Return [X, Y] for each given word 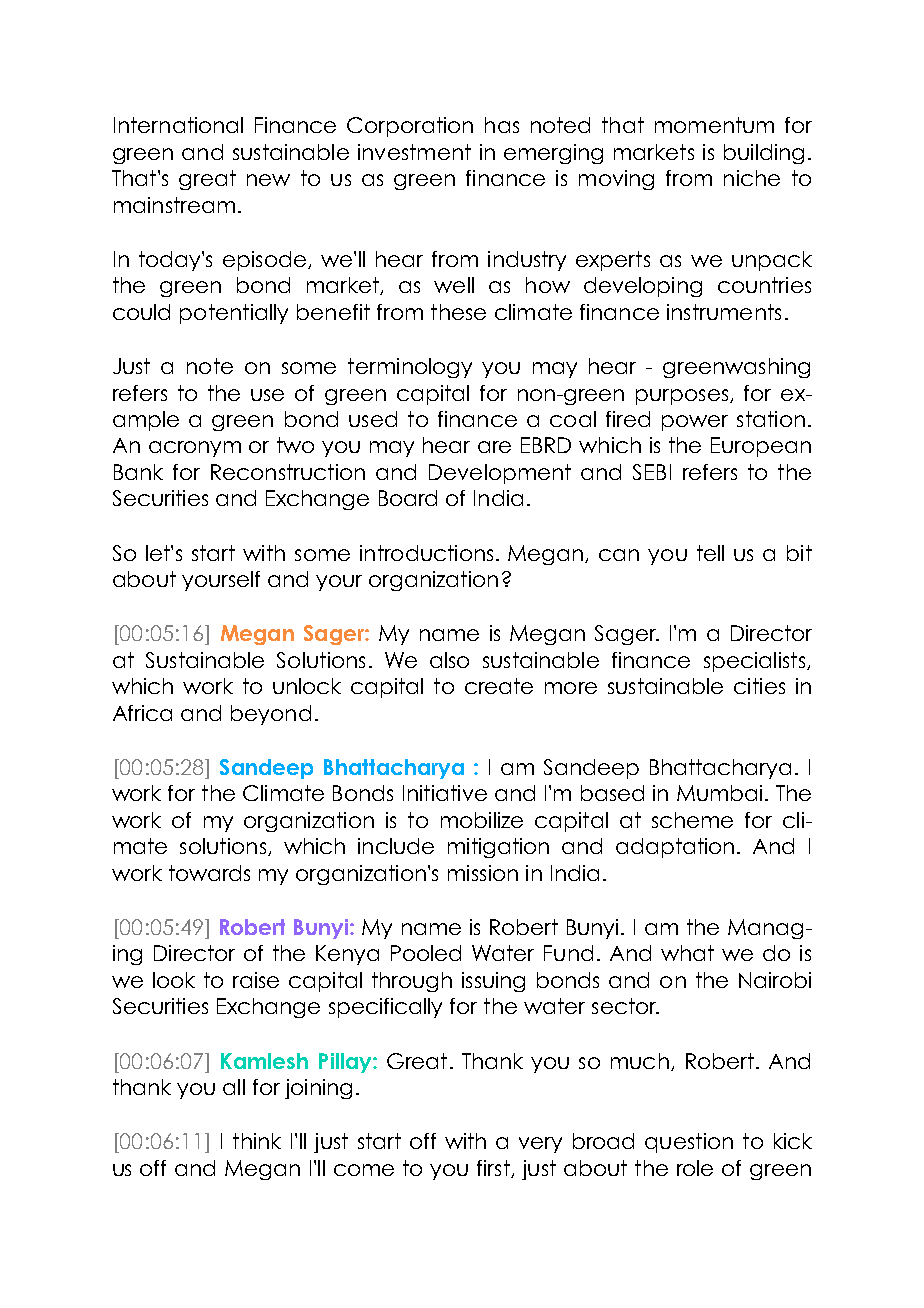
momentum [714, 125]
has [502, 125]
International [178, 125]
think [257, 1141]
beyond [271, 715]
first [494, 1169]
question [689, 1143]
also [449, 660]
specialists [756, 662]
